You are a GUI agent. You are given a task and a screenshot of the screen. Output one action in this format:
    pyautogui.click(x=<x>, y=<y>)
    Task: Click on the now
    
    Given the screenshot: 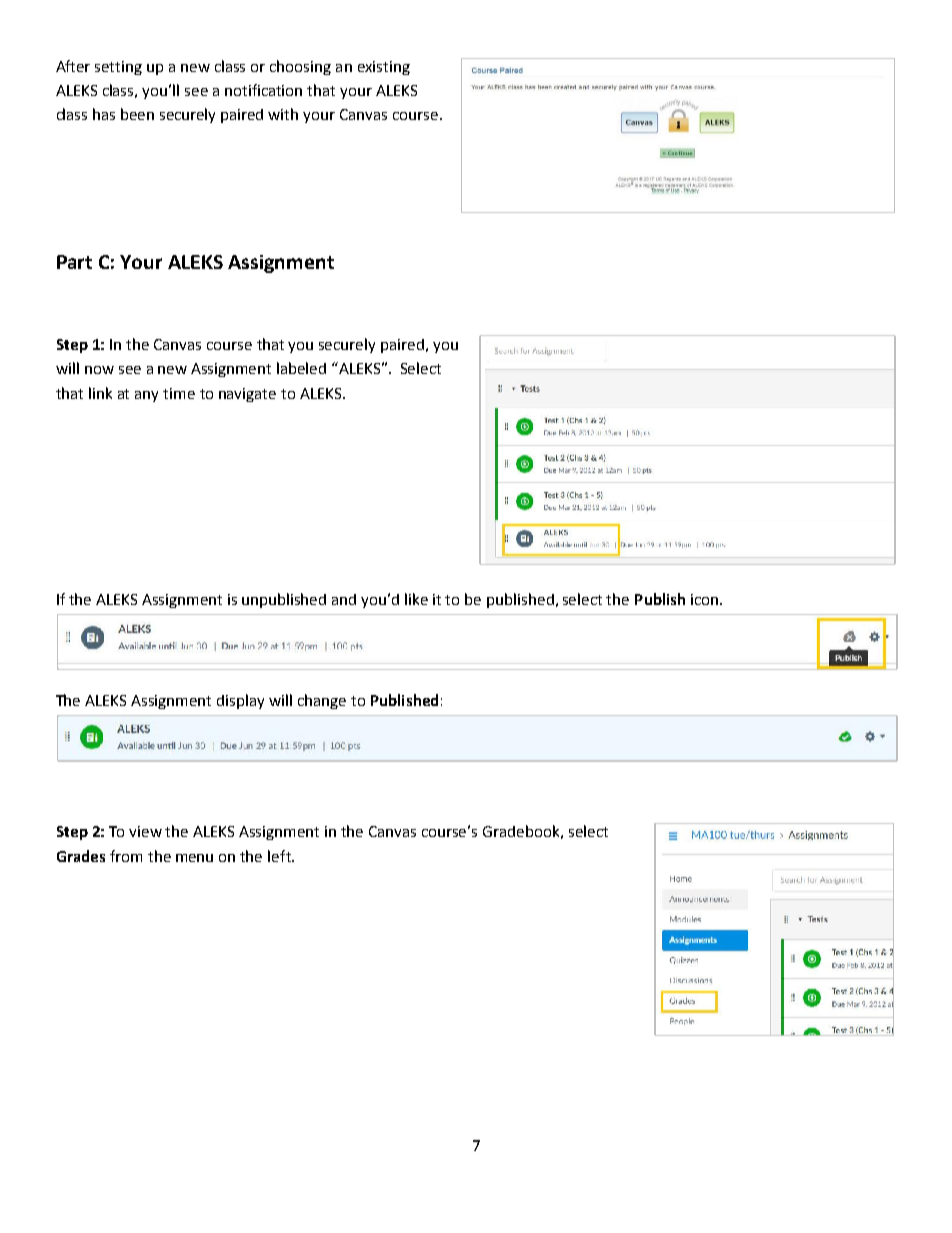 What is the action you would take?
    pyautogui.click(x=99, y=370)
